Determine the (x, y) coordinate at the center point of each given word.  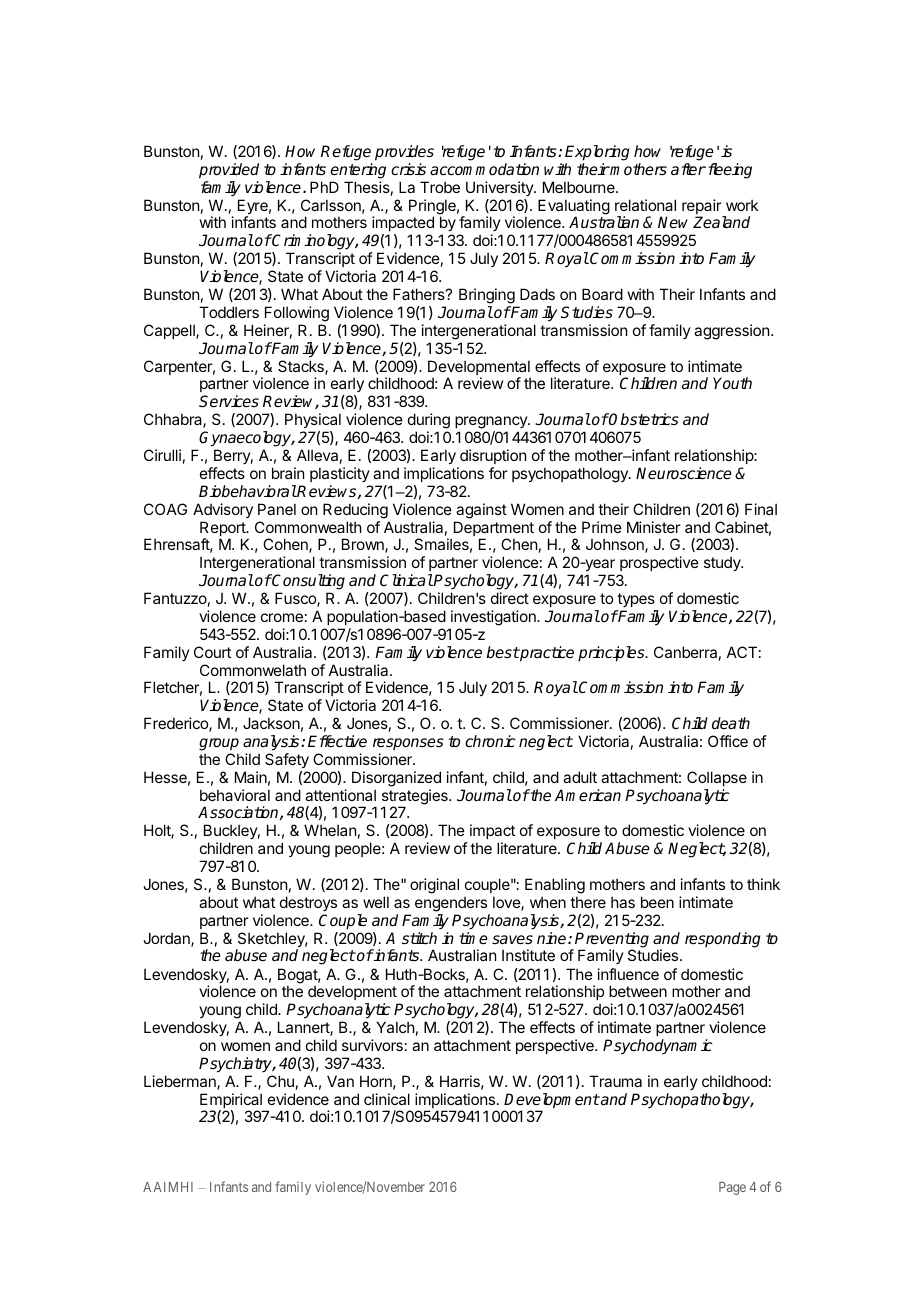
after (688, 169)
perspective (556, 1046)
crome (282, 617)
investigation (494, 618)
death (731, 723)
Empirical (232, 1102)
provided (229, 171)
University (500, 188)
